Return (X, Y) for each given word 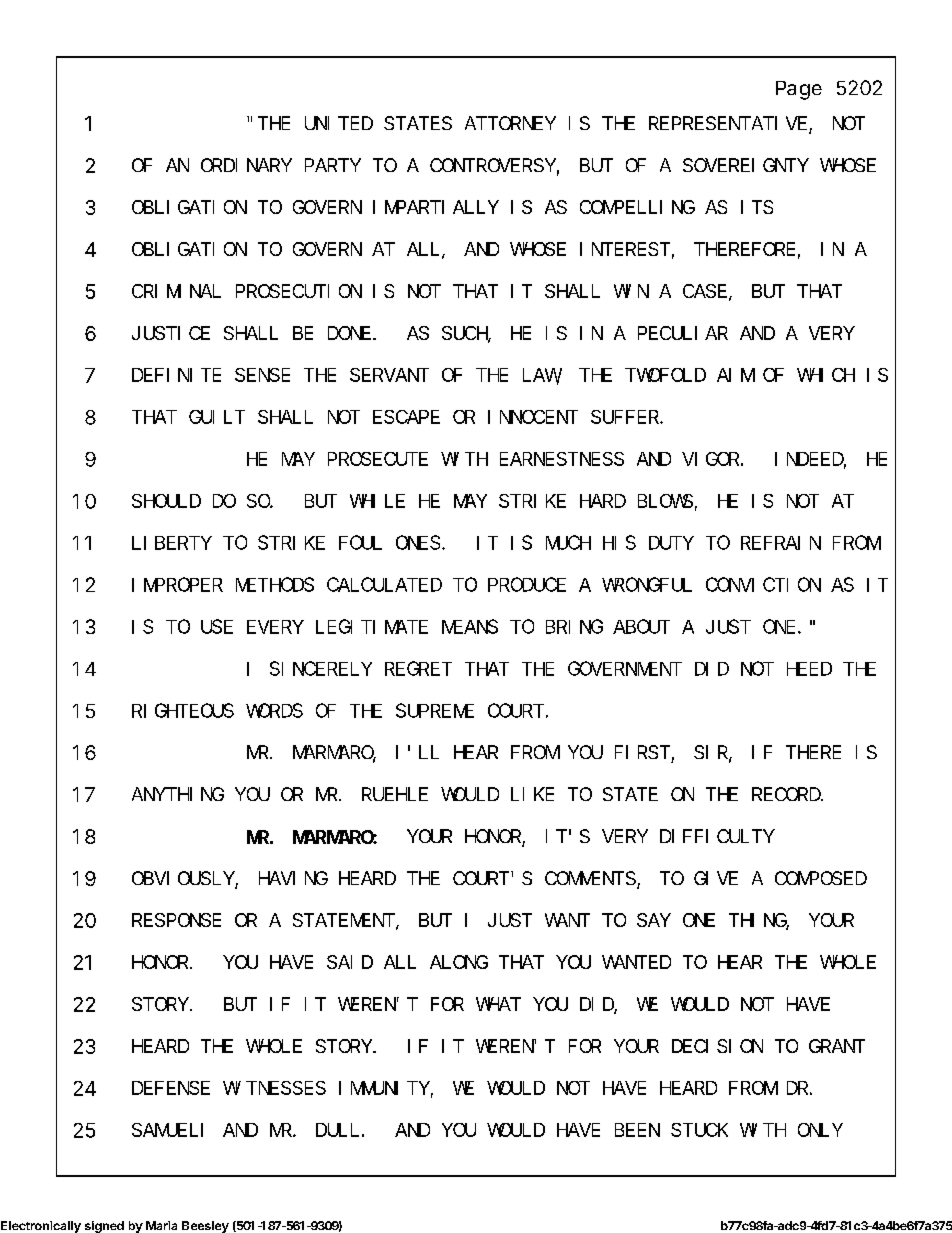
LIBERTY (172, 543)
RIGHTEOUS (183, 711)
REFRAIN (781, 543)
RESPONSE (176, 920)
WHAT (498, 1004)
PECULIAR (683, 333)
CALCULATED (384, 585)
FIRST (642, 752)
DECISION (717, 1046)
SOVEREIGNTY (745, 165)
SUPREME (435, 711)
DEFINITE (176, 375)
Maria (161, 1225)
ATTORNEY (510, 123)
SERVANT (389, 375)
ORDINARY (246, 165)
